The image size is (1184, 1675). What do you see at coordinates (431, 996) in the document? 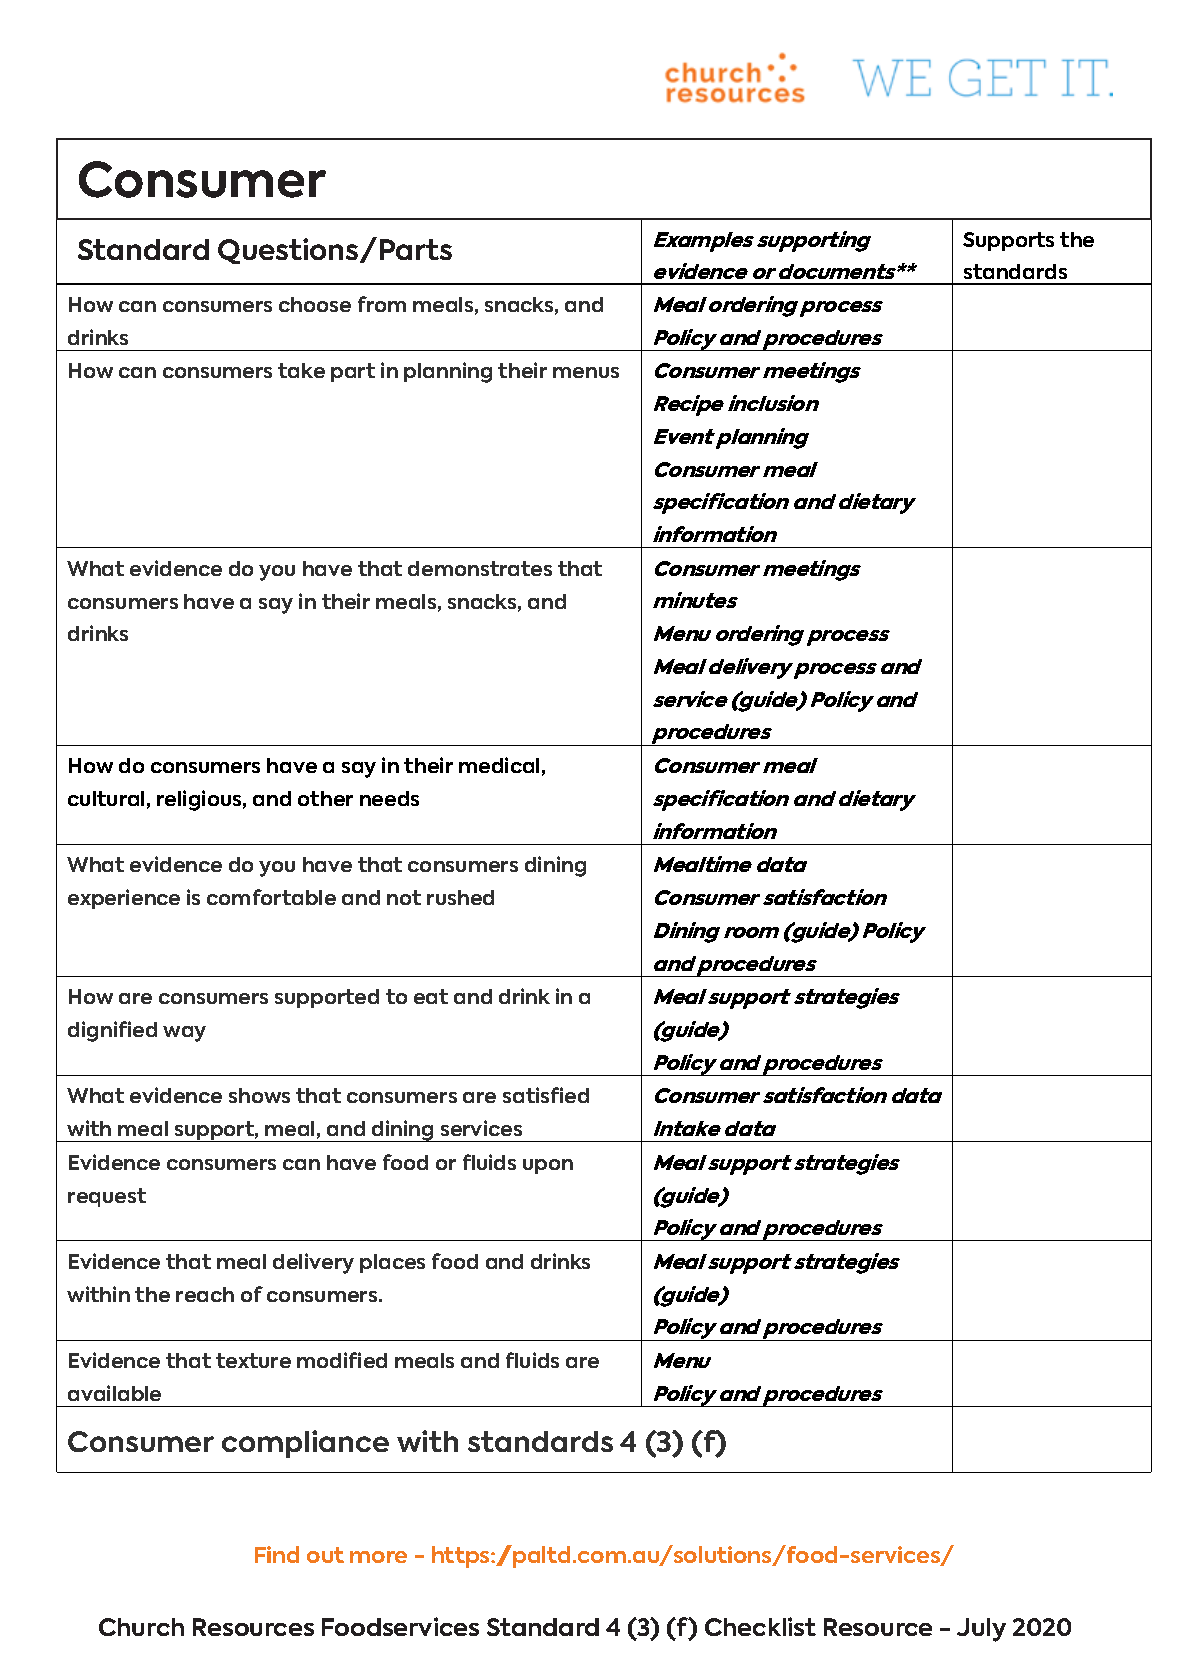
I see `eat` at bounding box center [431, 996].
